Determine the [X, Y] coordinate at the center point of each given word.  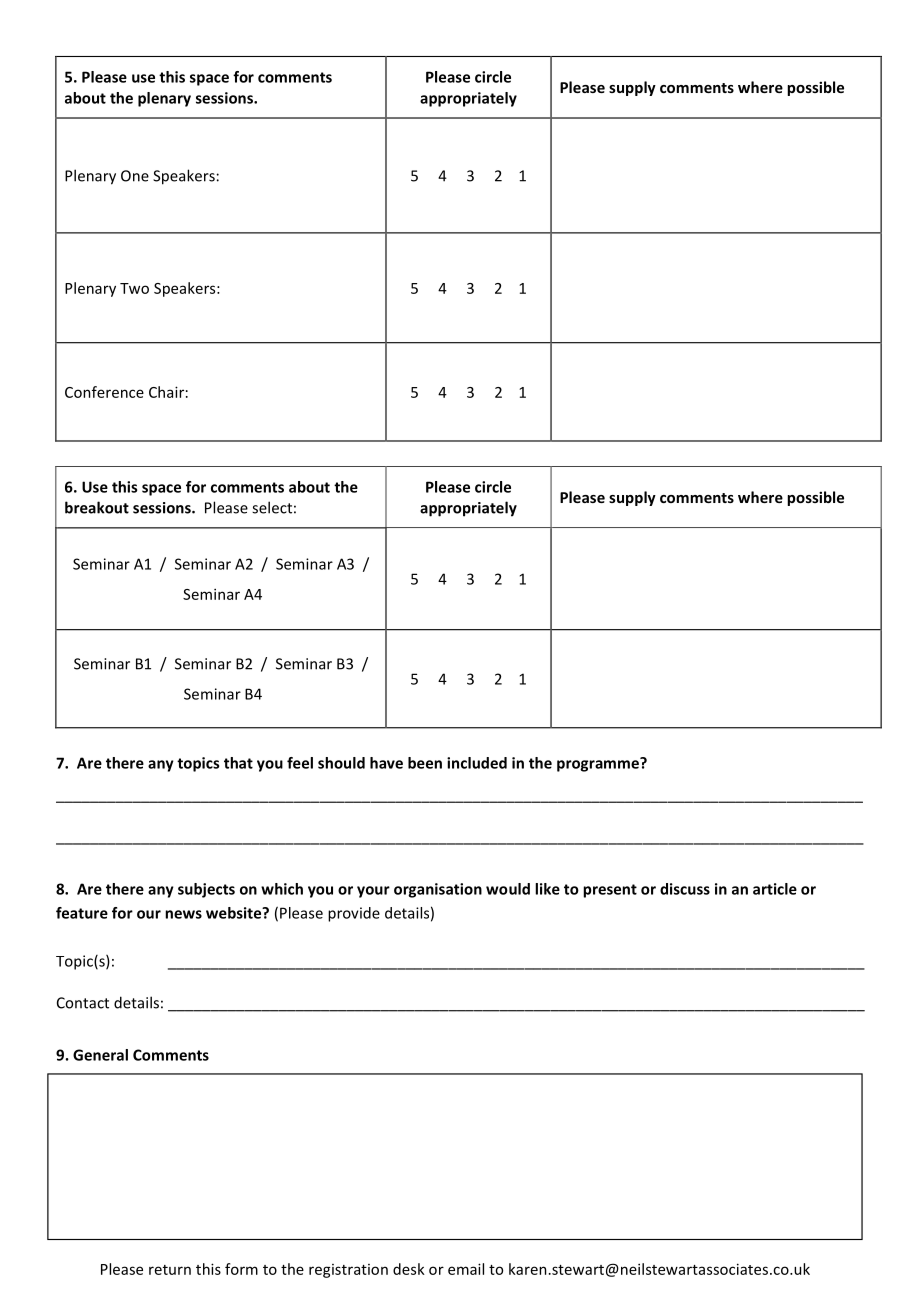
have [386, 763]
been [425, 763]
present [610, 891]
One [135, 176]
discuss [685, 889]
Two [134, 288]
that [238, 763]
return [170, 1270]
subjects [206, 890]
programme [599, 765]
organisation [438, 890]
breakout [97, 507]
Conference [104, 392]
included [477, 763]
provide [354, 914]
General [100, 1055]
